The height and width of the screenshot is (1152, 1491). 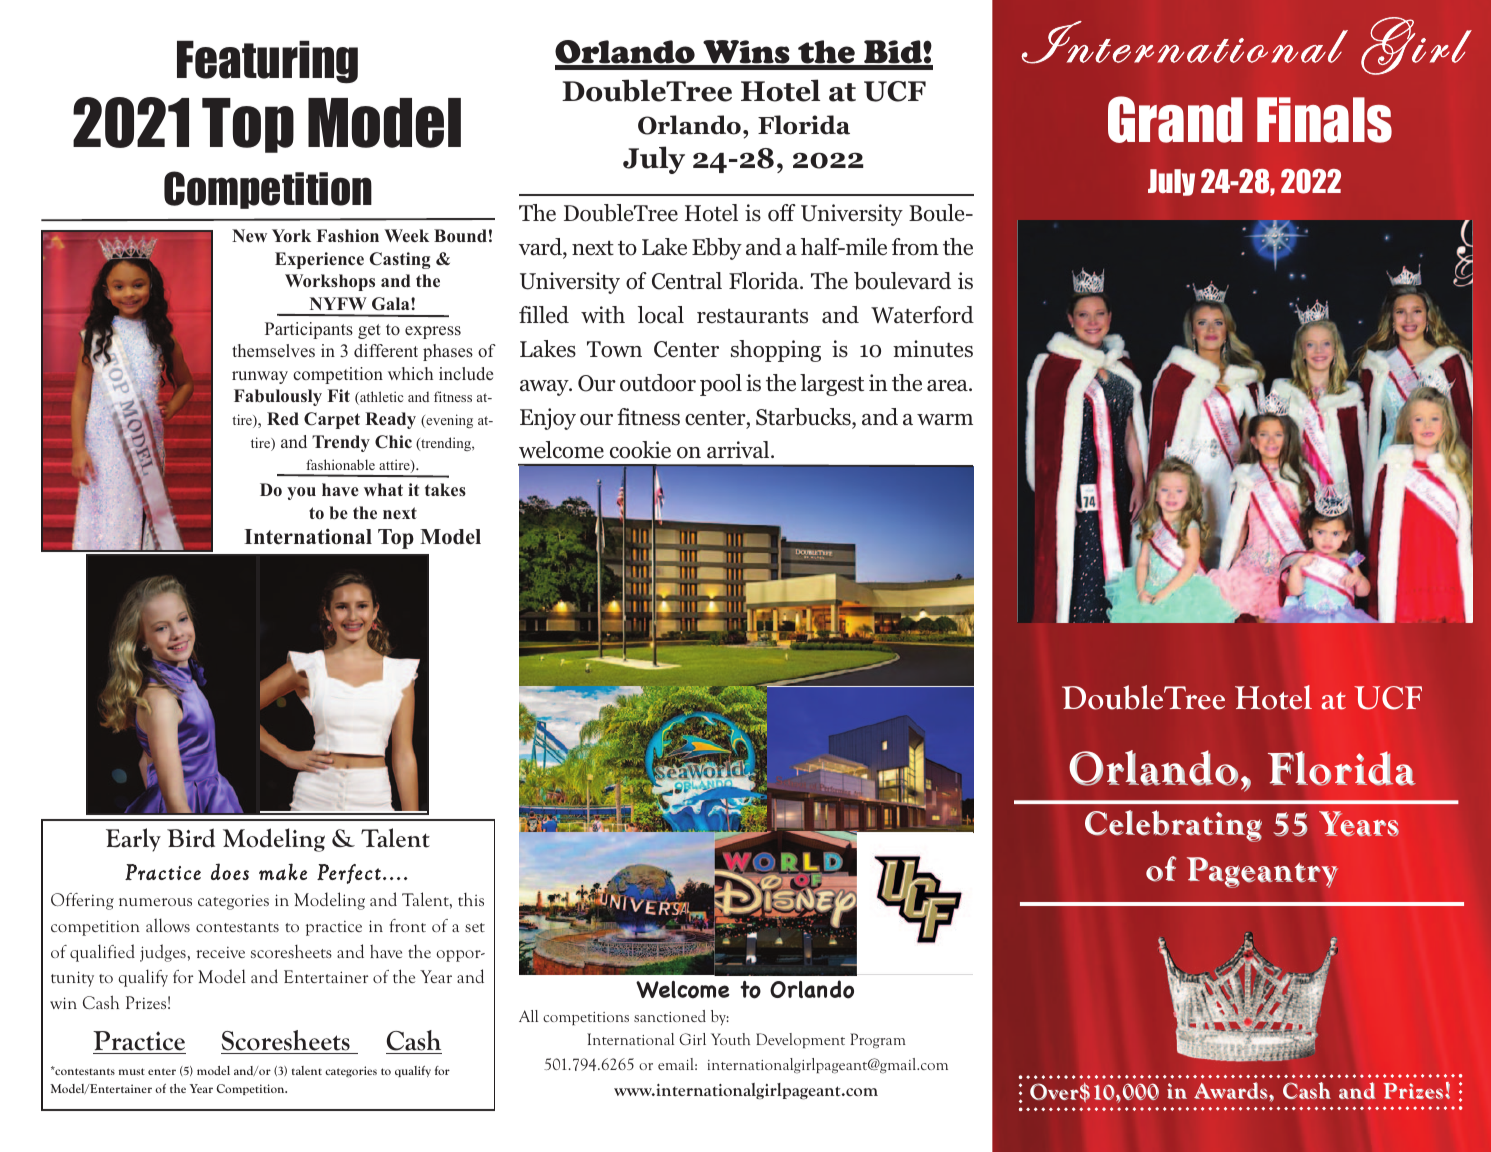 What do you see at coordinates (730, 1039) in the screenshot?
I see `Youth` at bounding box center [730, 1039].
